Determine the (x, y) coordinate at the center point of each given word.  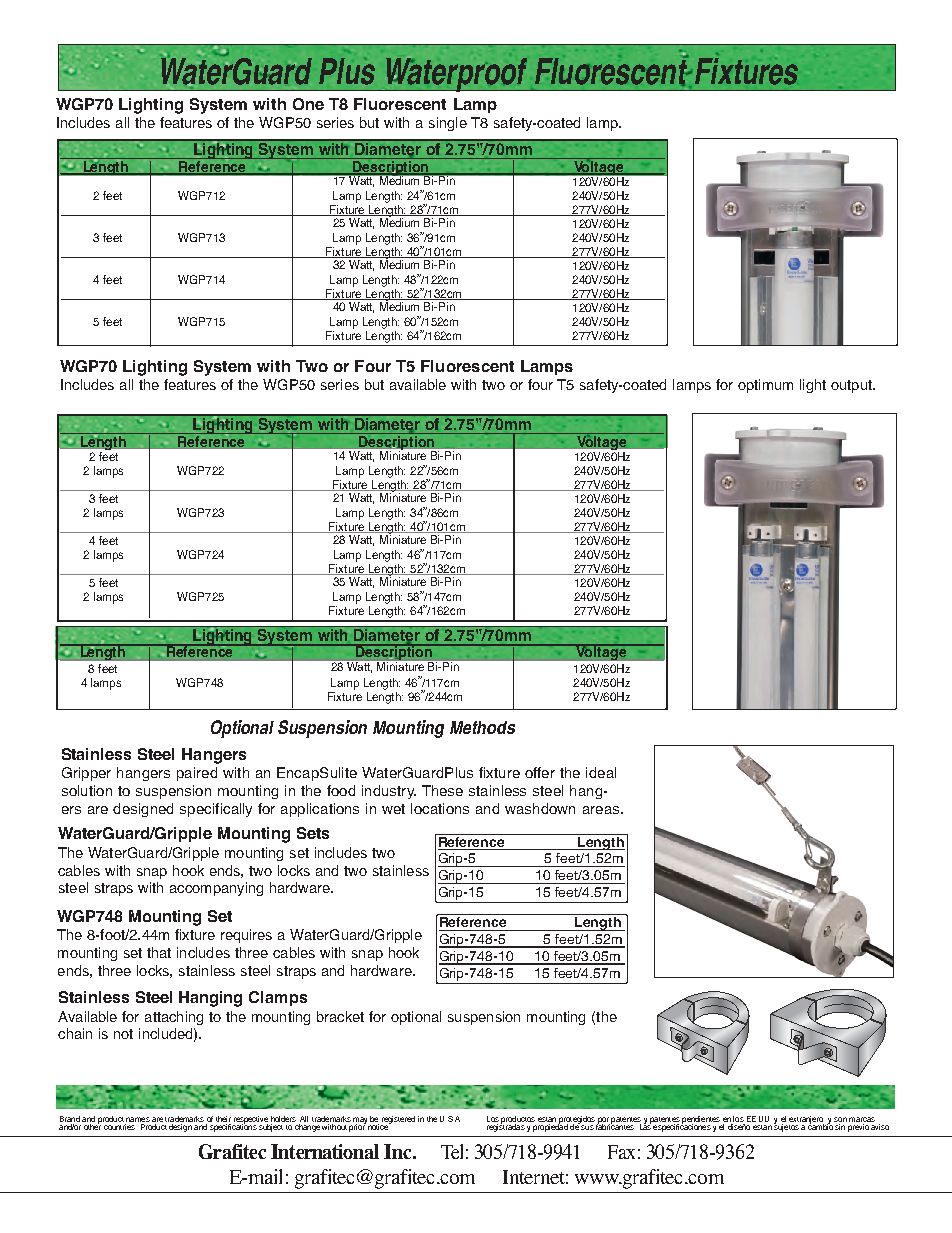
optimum (765, 386)
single (448, 124)
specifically (216, 810)
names (138, 1119)
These (442, 790)
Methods (482, 727)
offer (540, 772)
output (852, 386)
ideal (601, 772)
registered (398, 1121)
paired (197, 774)
